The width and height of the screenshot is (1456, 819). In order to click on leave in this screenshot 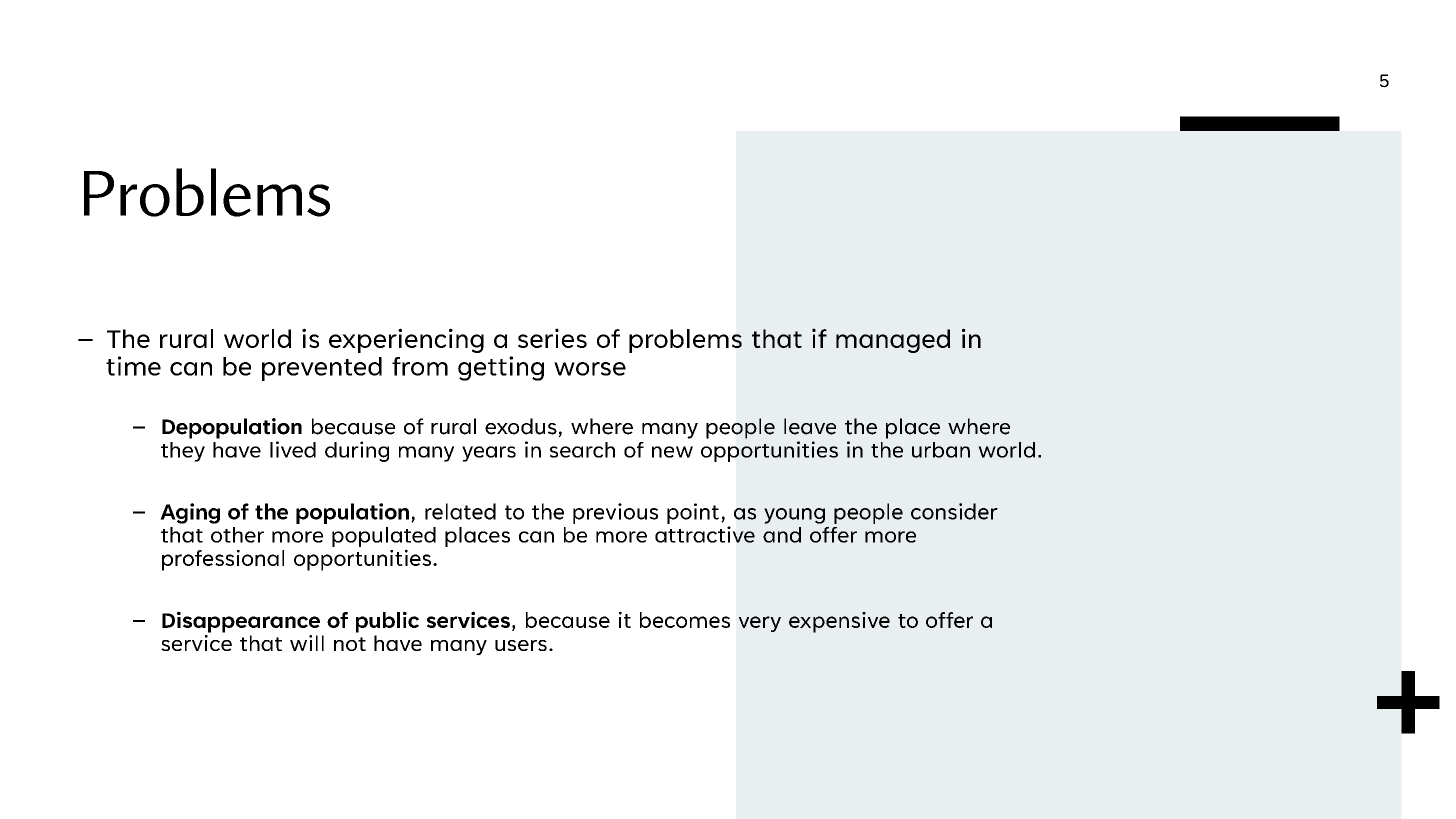, I will do `click(810, 426)`.
